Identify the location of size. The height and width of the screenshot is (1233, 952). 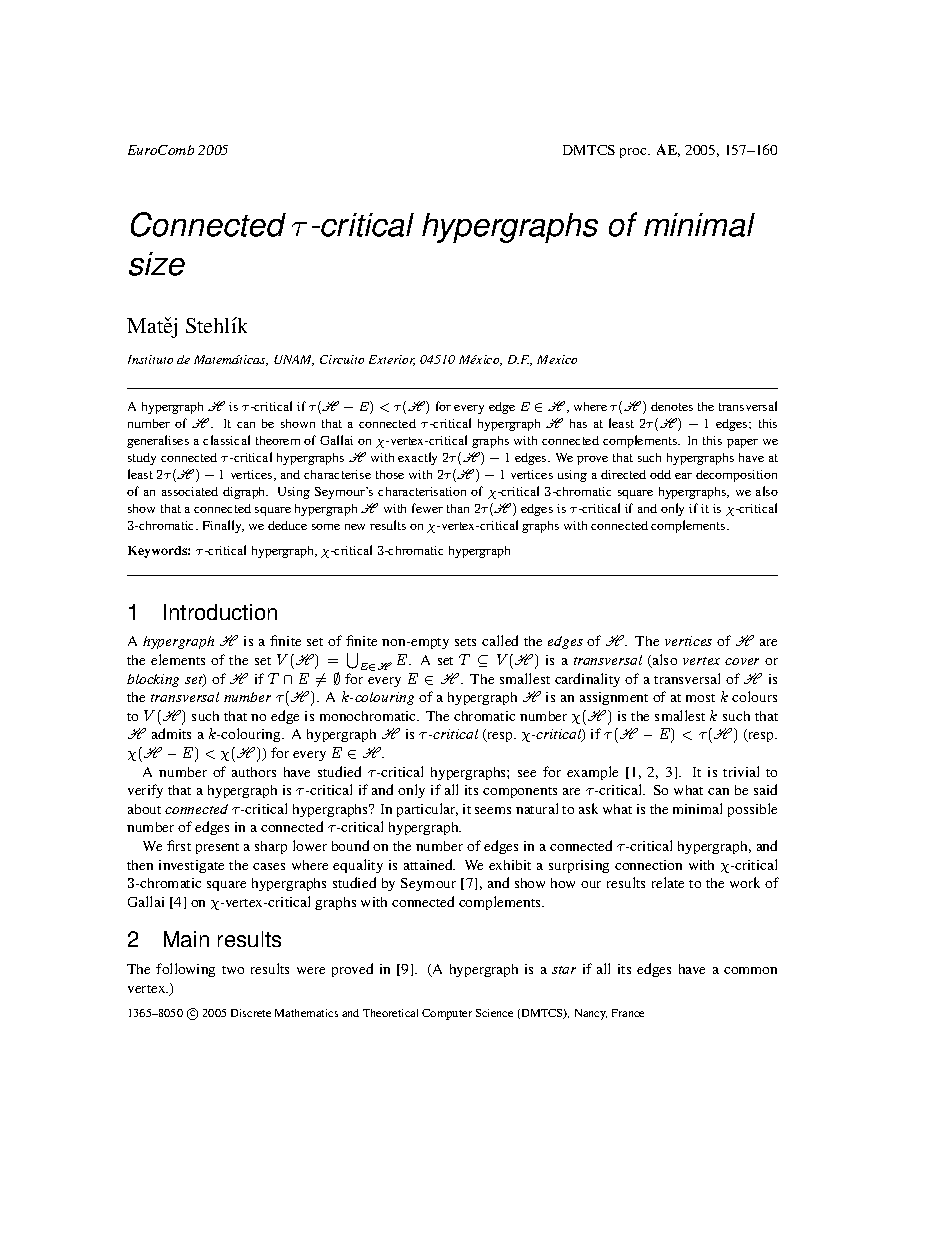
(157, 264).
